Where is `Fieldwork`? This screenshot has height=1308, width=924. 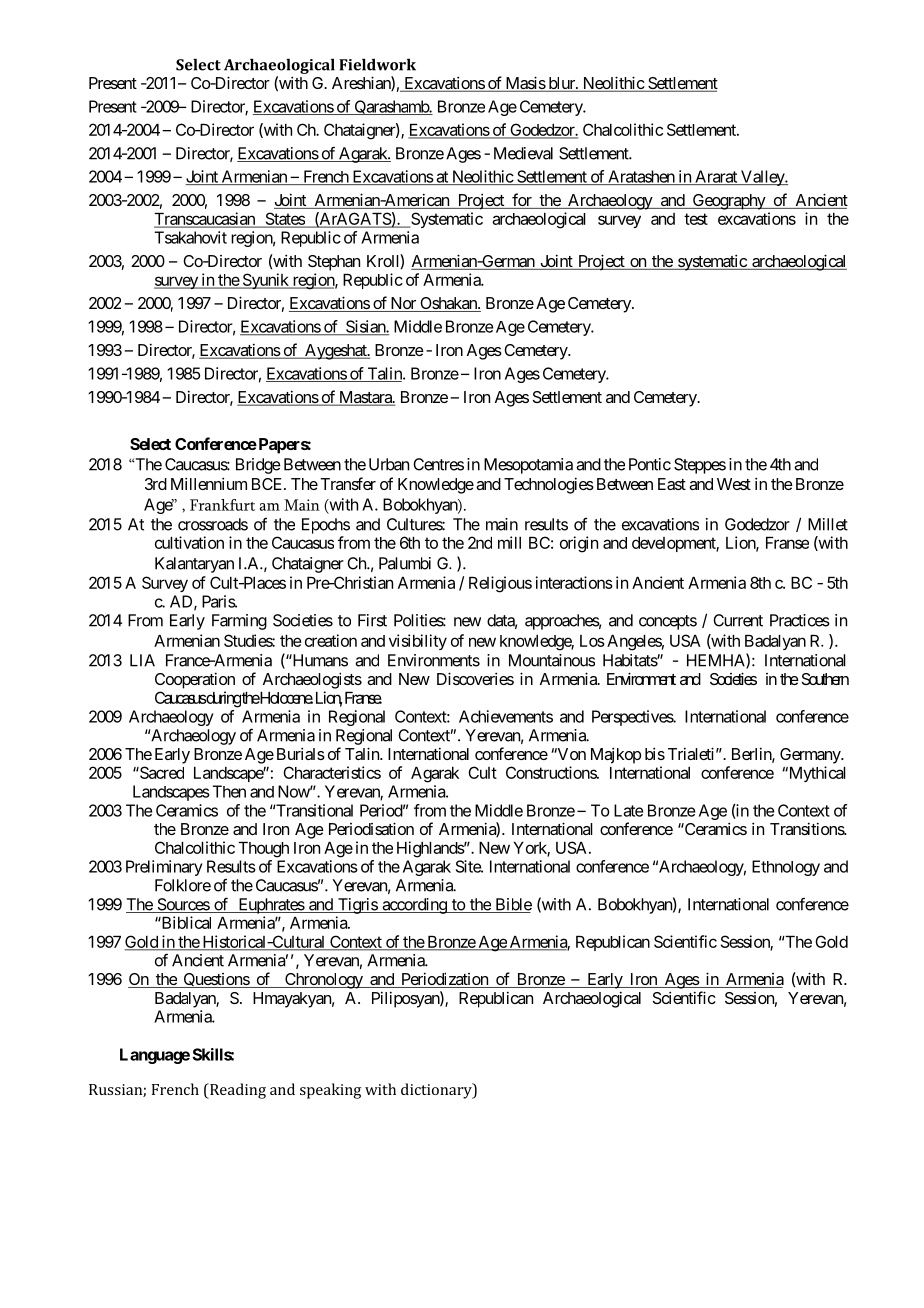 Fieldwork is located at coordinates (377, 64).
